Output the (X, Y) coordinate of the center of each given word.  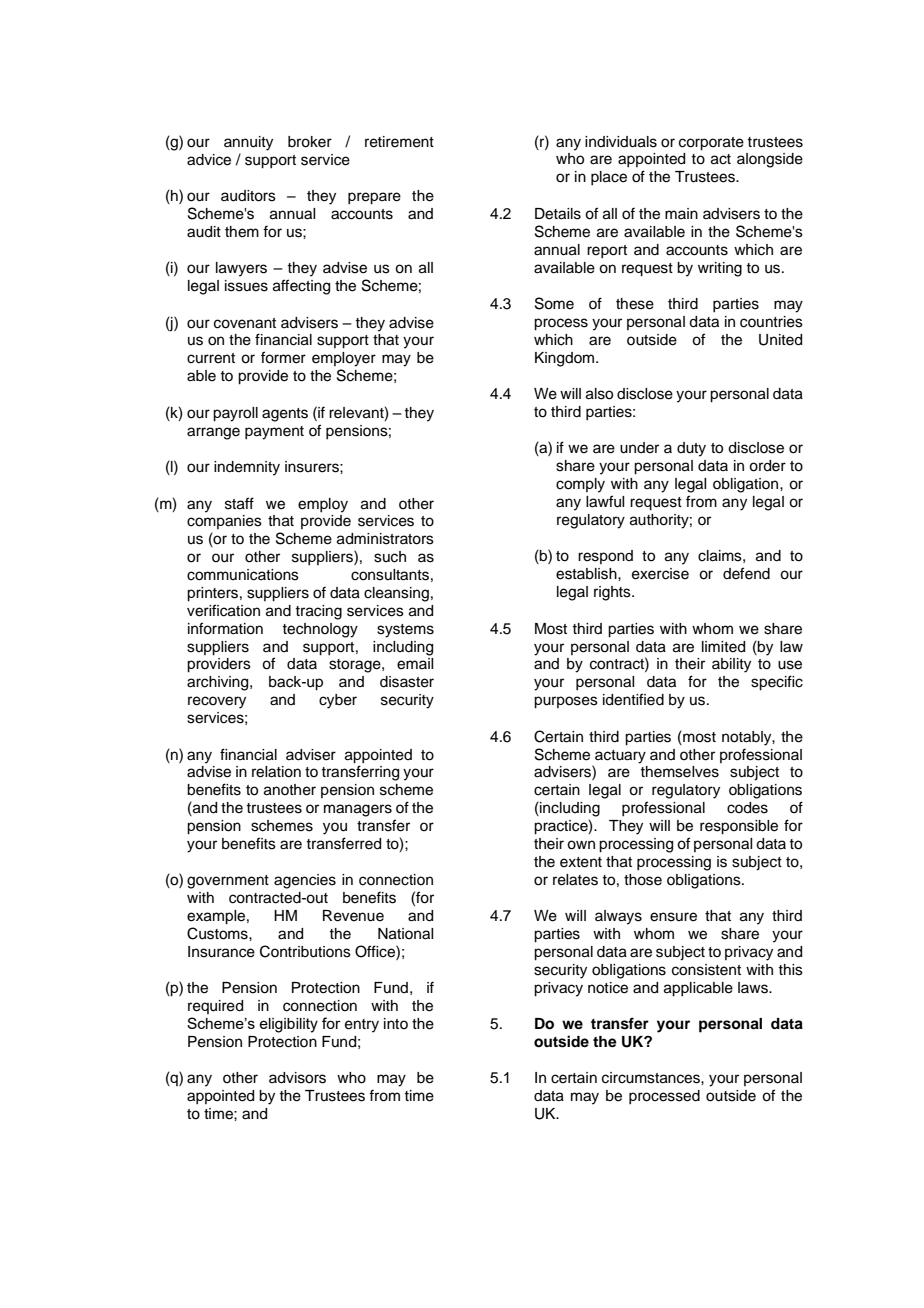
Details (558, 214)
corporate (711, 144)
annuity (248, 143)
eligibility (288, 1025)
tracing (318, 612)
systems (405, 631)
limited (723, 647)
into (396, 1023)
